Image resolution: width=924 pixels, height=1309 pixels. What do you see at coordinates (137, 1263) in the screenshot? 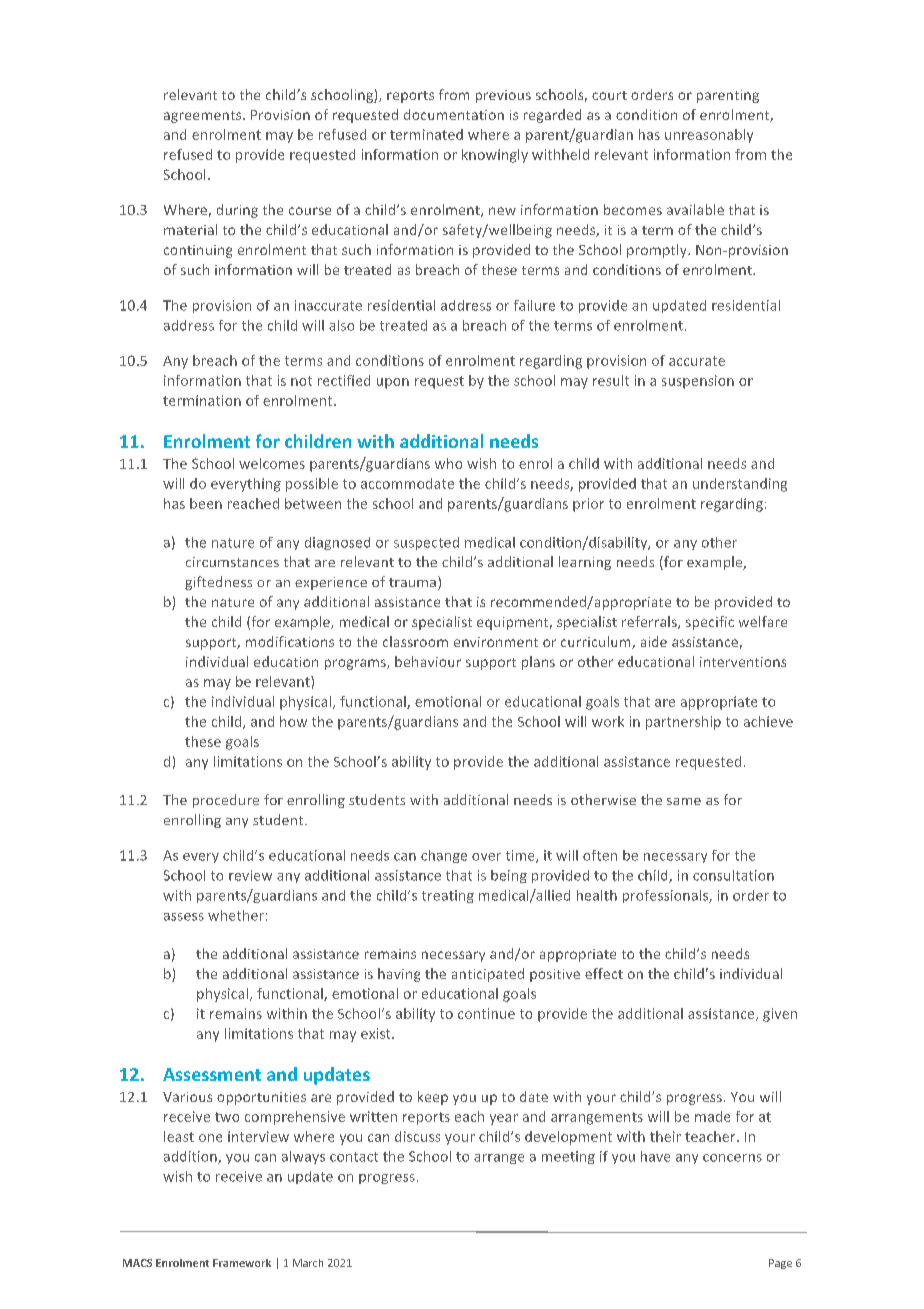
I see `MACS` at bounding box center [137, 1263].
